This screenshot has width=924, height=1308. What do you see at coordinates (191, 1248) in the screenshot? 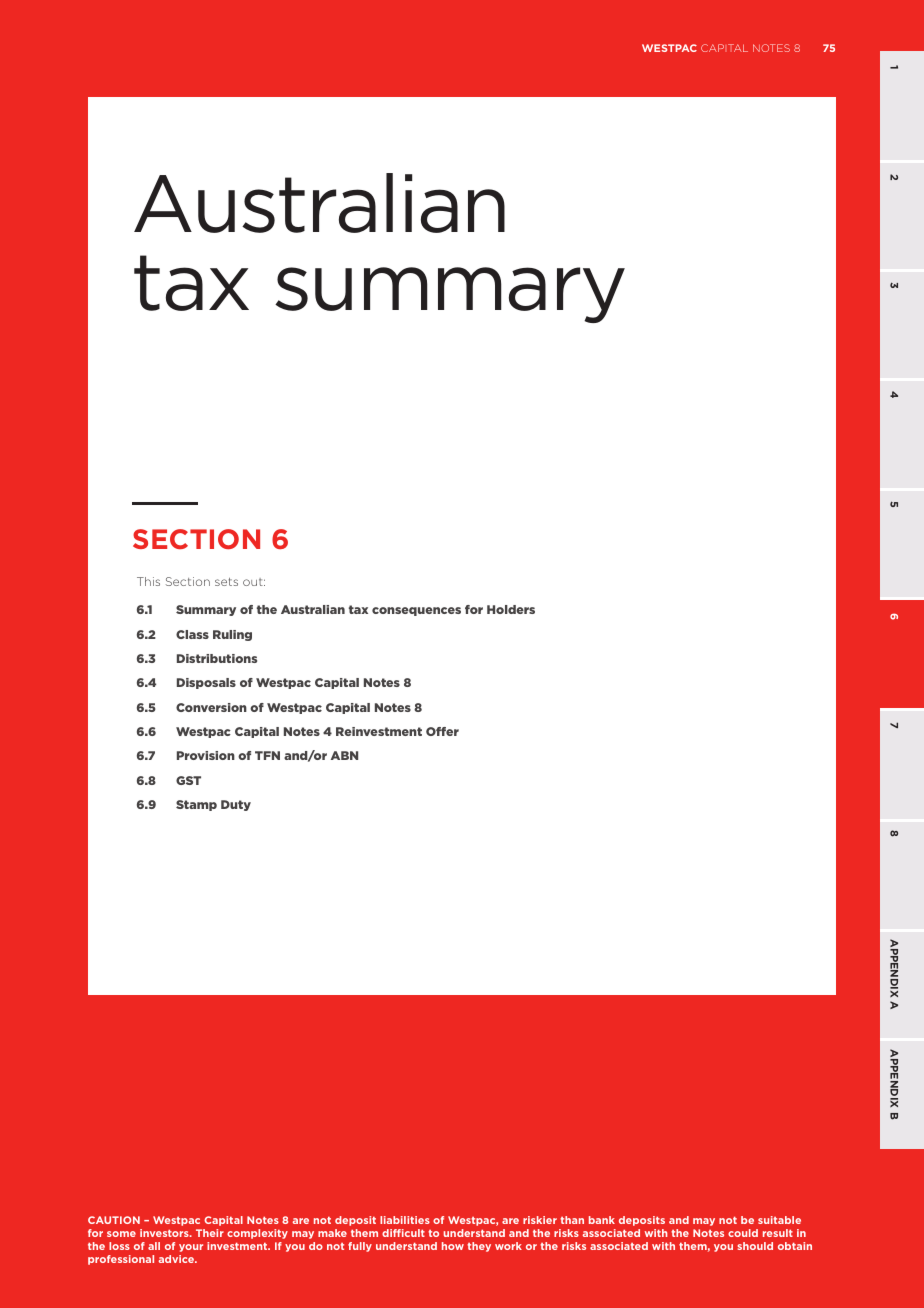
I see `your` at bounding box center [191, 1248].
